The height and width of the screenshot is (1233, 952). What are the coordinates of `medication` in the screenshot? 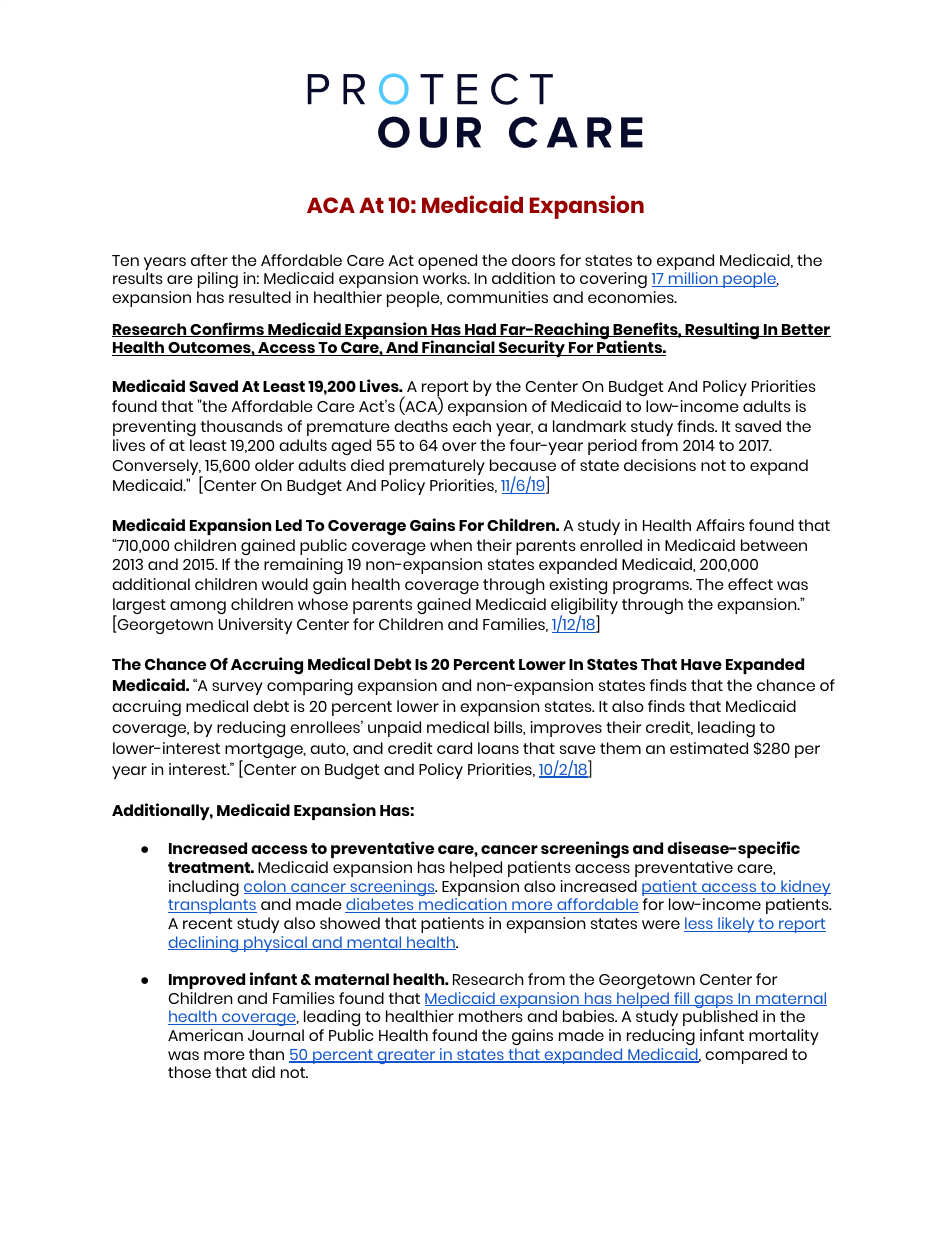 It's located at (463, 905).
